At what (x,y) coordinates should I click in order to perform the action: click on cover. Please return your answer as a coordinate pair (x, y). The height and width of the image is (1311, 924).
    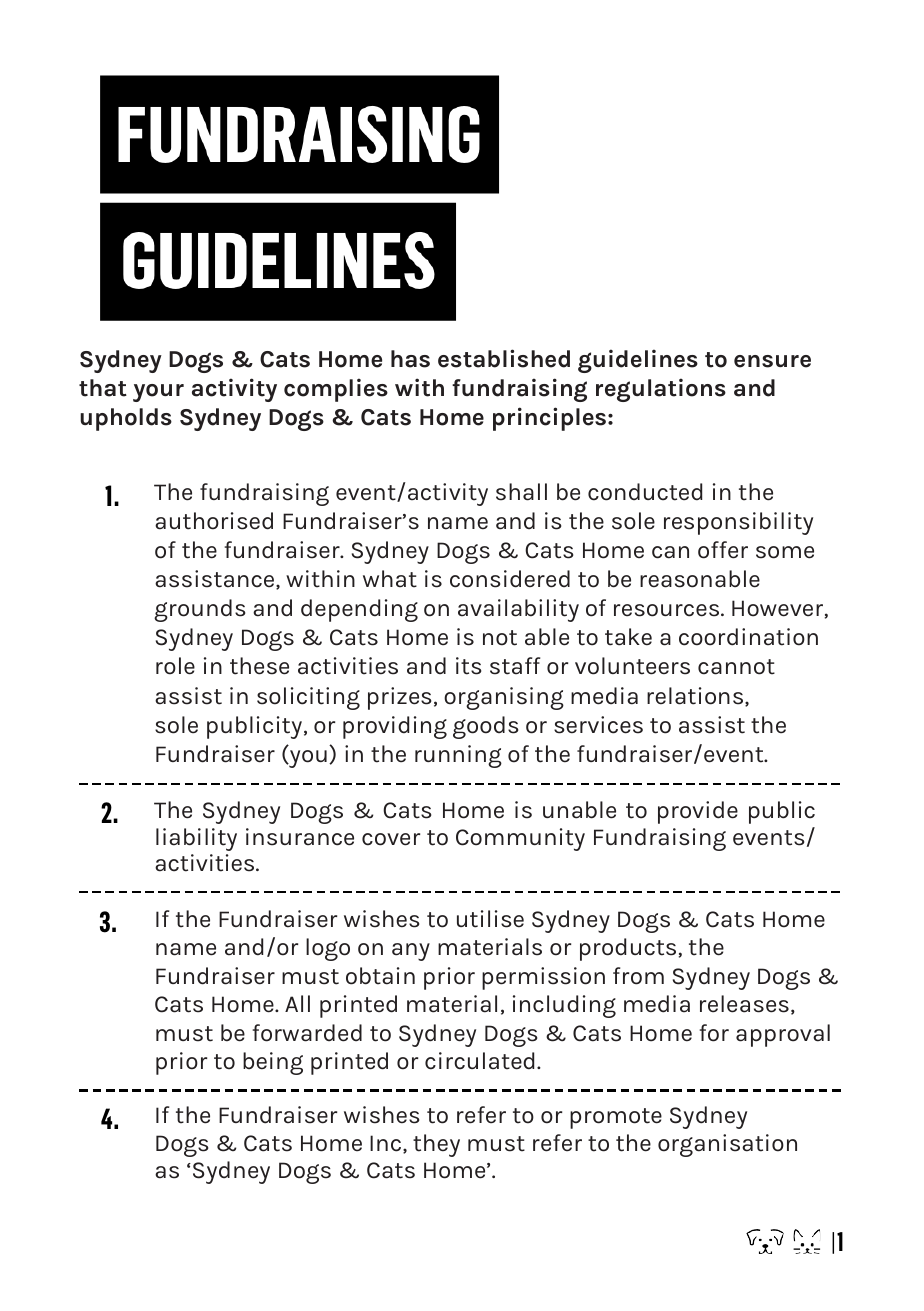
    Looking at the image, I should click on (391, 839).
